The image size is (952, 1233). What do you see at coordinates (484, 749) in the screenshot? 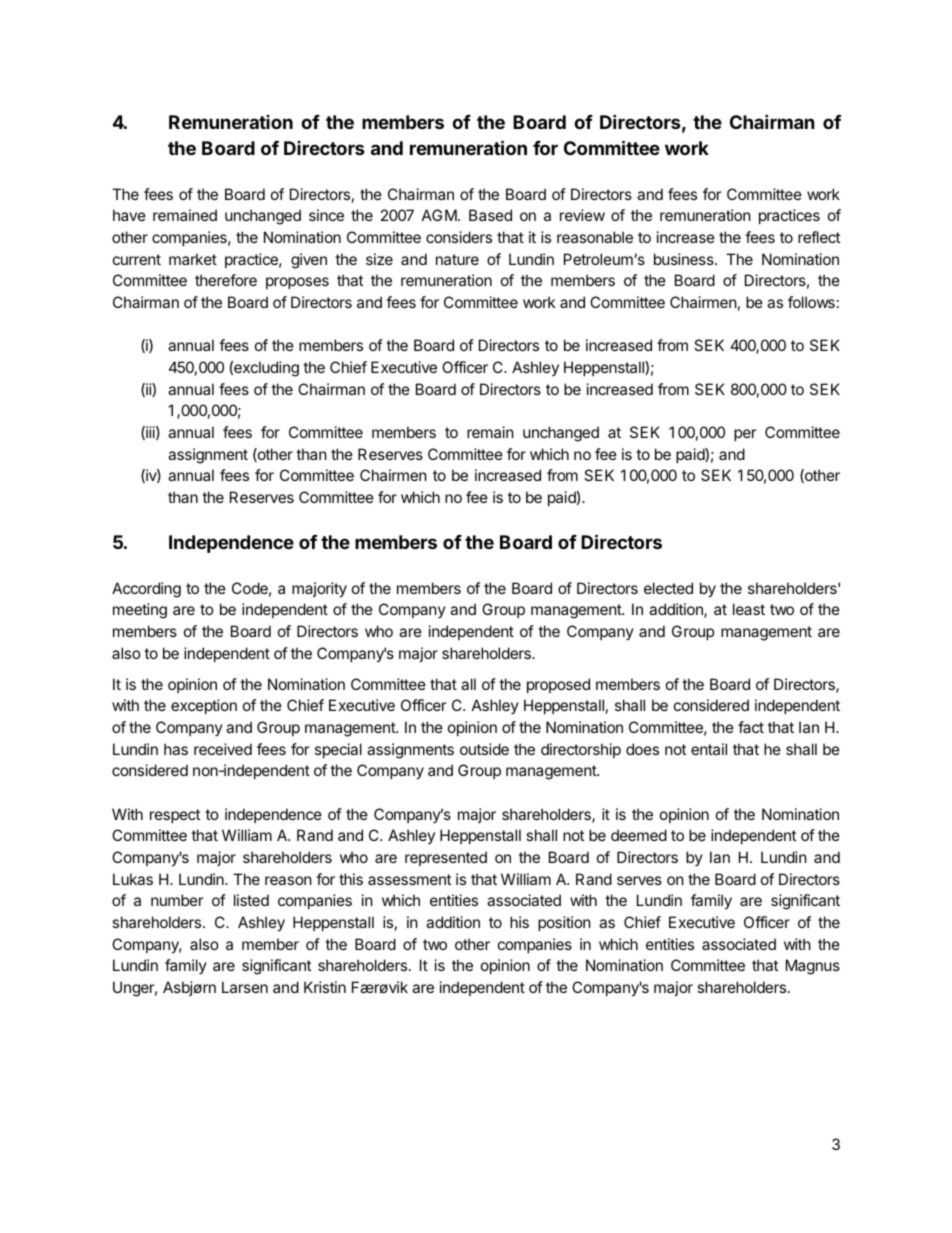
I see `outside` at bounding box center [484, 749].
